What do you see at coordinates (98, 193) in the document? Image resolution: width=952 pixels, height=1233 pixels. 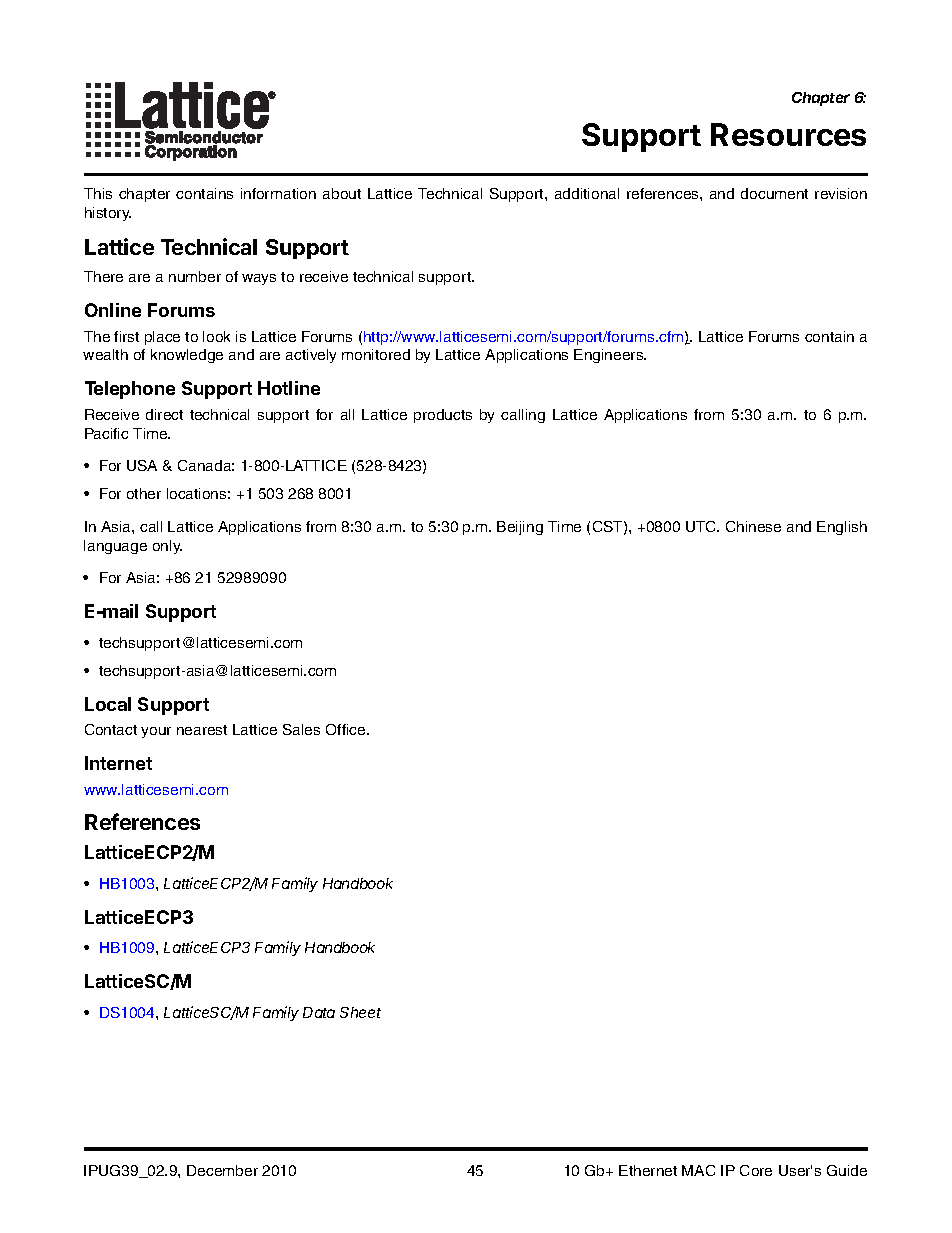 I see `This` at bounding box center [98, 193].
